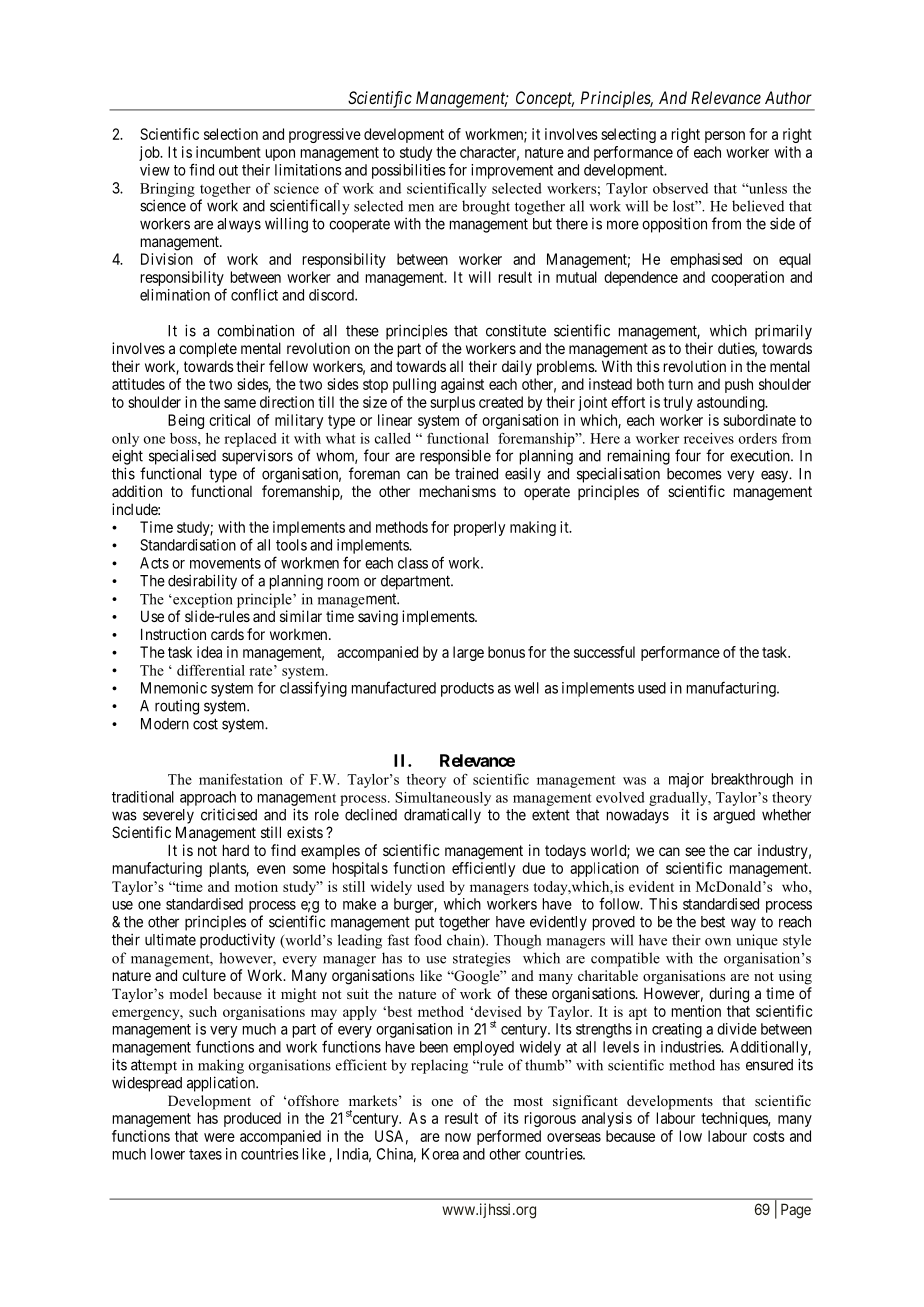 This image has width=924, height=1307. Describe the element at coordinates (209, 652) in the image. I see `idea` at that location.
